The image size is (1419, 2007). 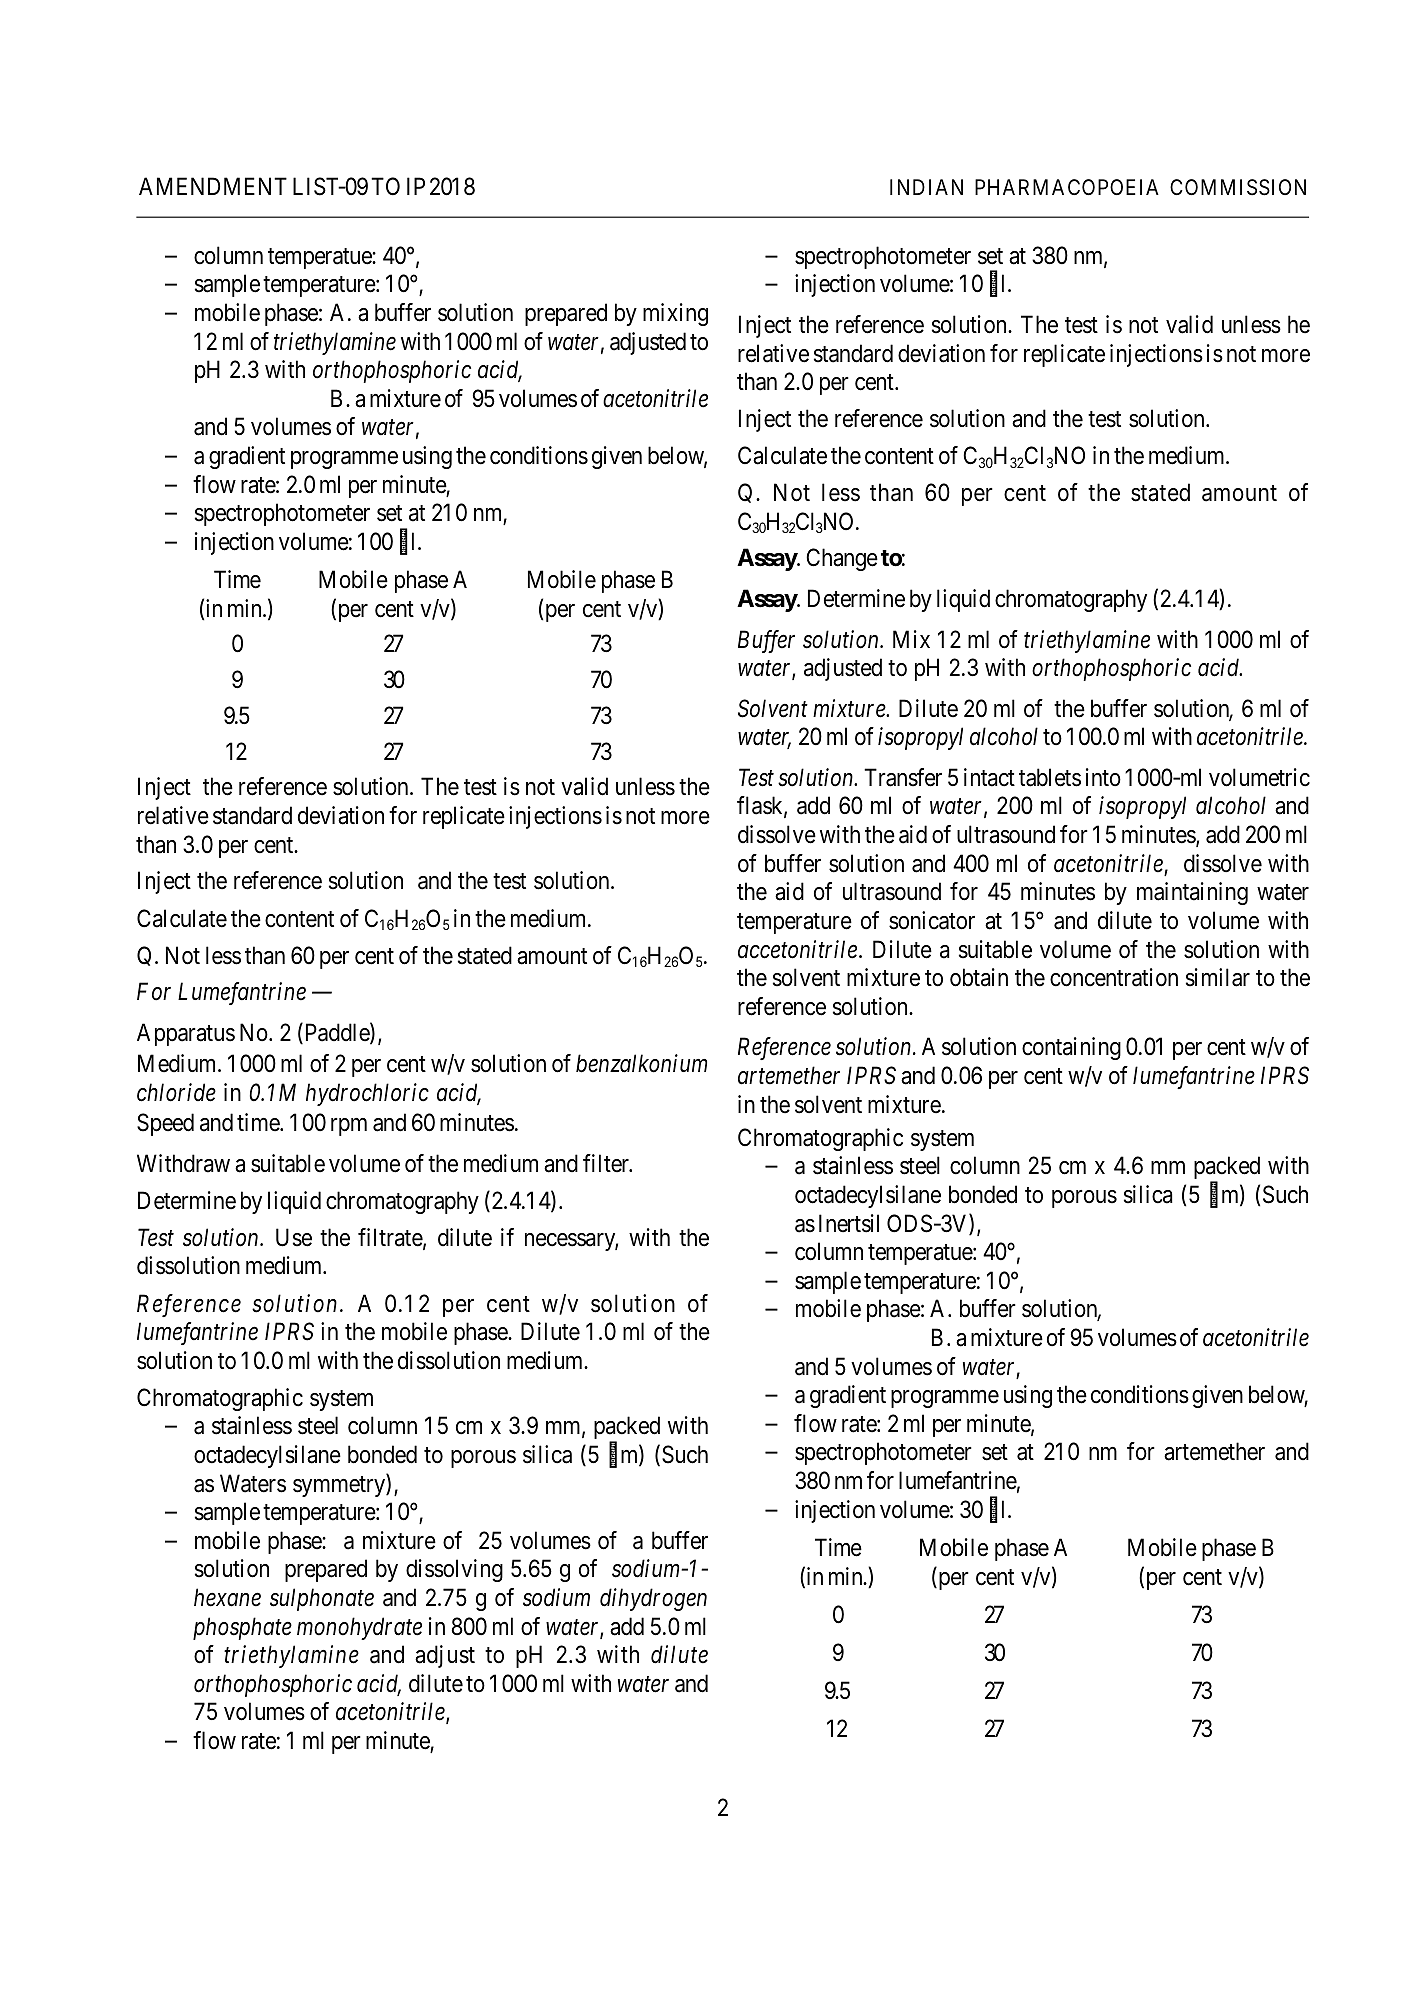 What do you see at coordinates (675, 314) in the screenshot?
I see `mixing` at bounding box center [675, 314].
